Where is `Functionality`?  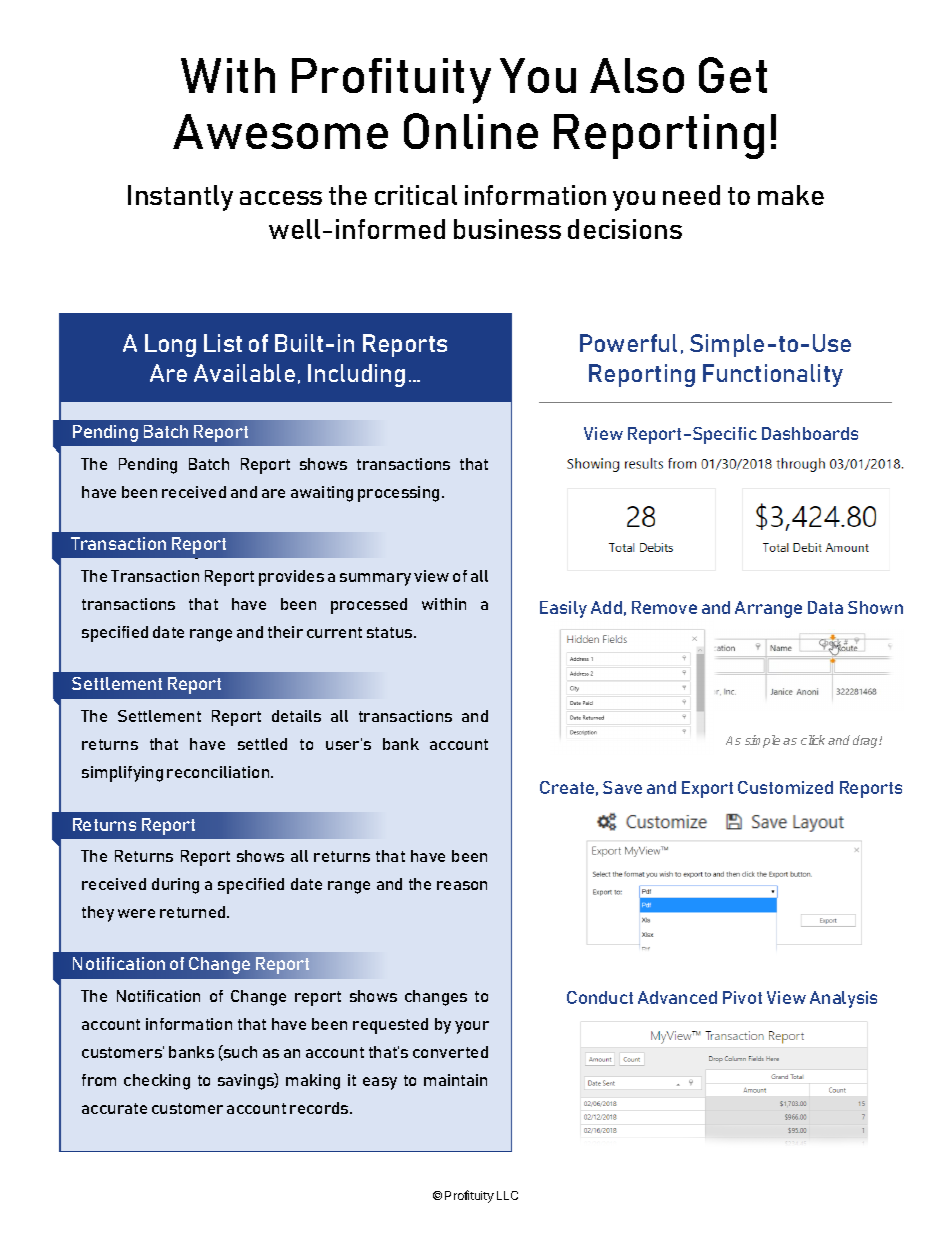 Functionality is located at coordinates (773, 375).
